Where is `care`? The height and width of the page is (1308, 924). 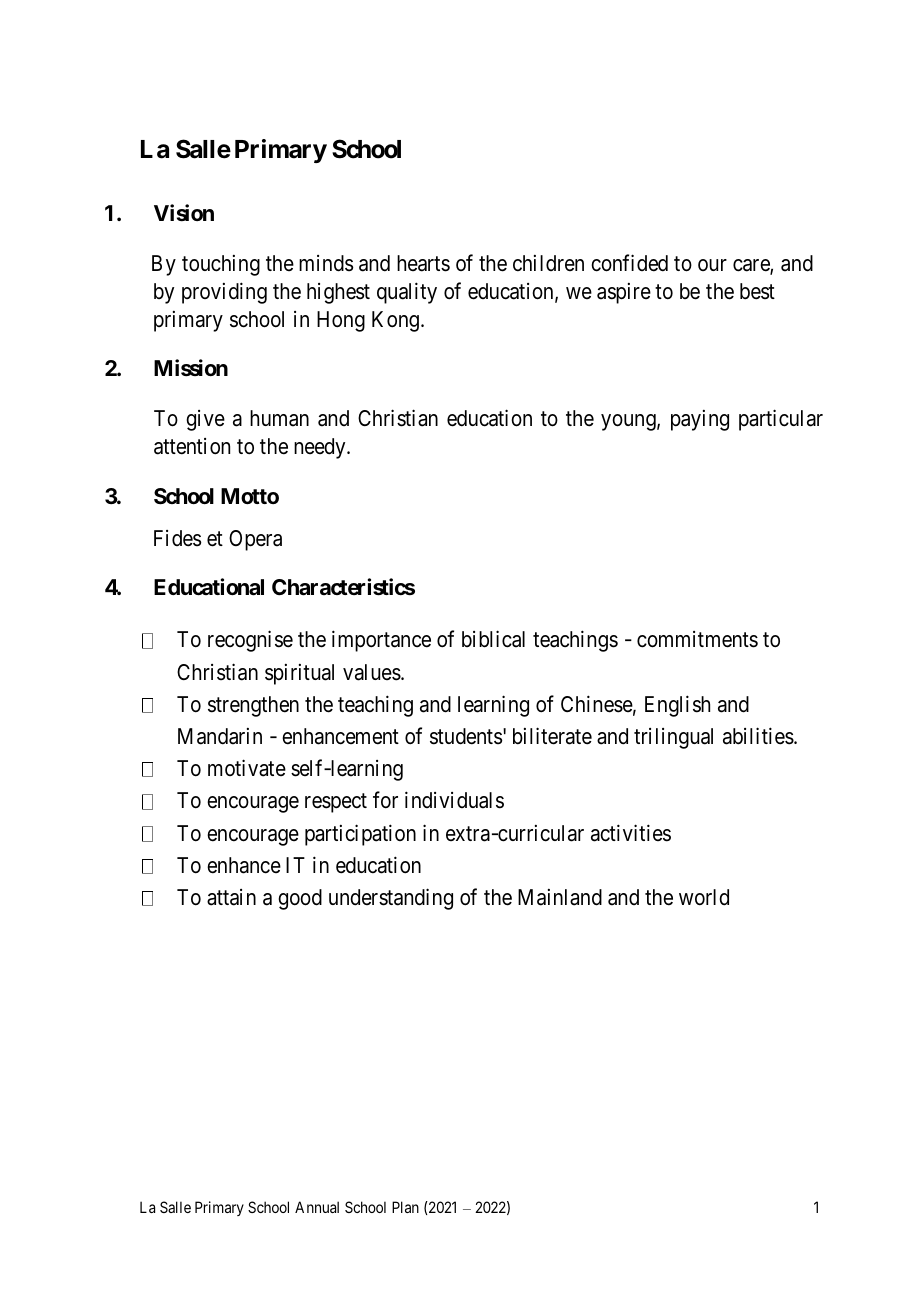
care is located at coordinates (752, 266).
